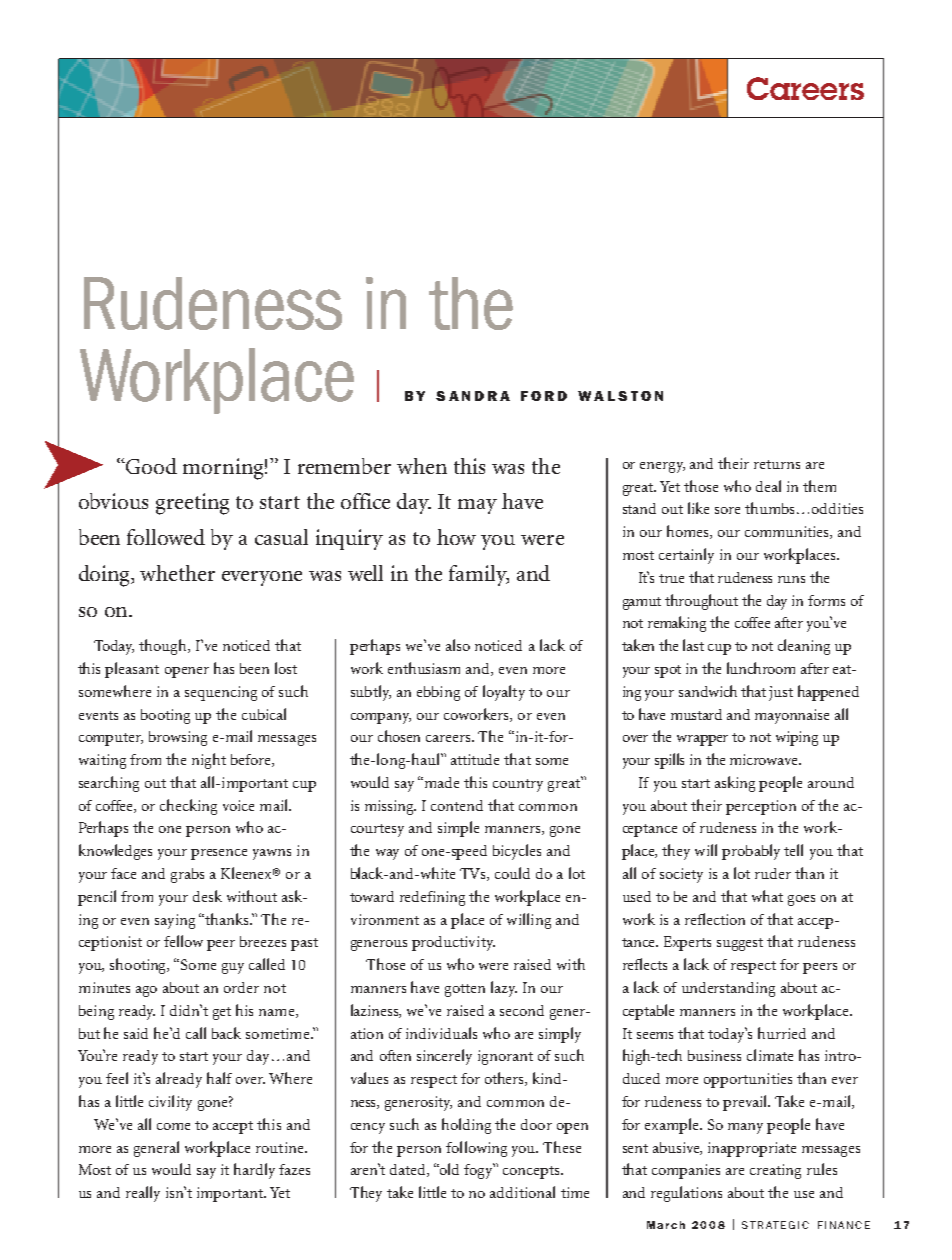 This screenshot has width=952, height=1260. I want to click on simple, so click(458, 829).
